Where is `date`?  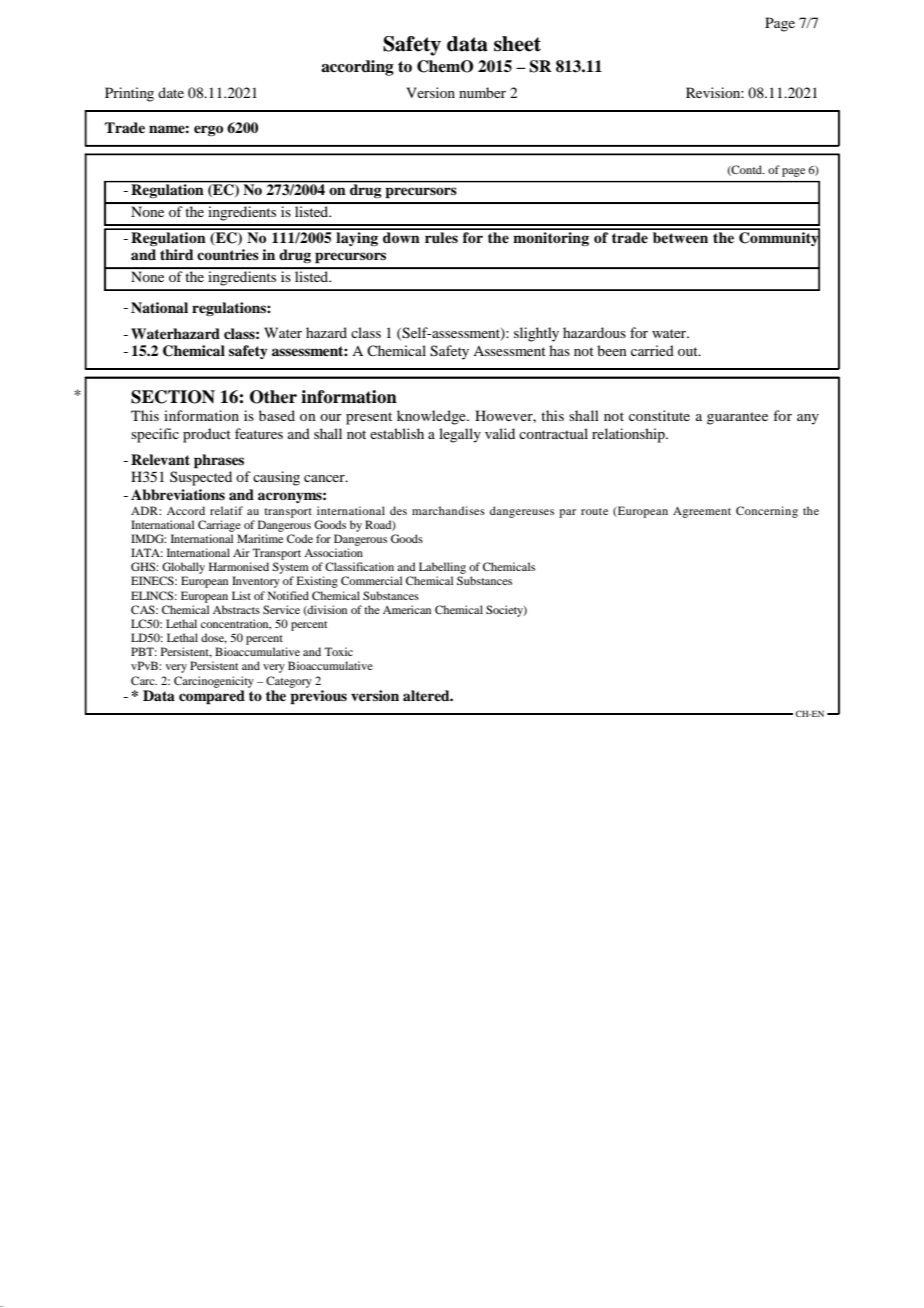
date is located at coordinates (171, 92).
